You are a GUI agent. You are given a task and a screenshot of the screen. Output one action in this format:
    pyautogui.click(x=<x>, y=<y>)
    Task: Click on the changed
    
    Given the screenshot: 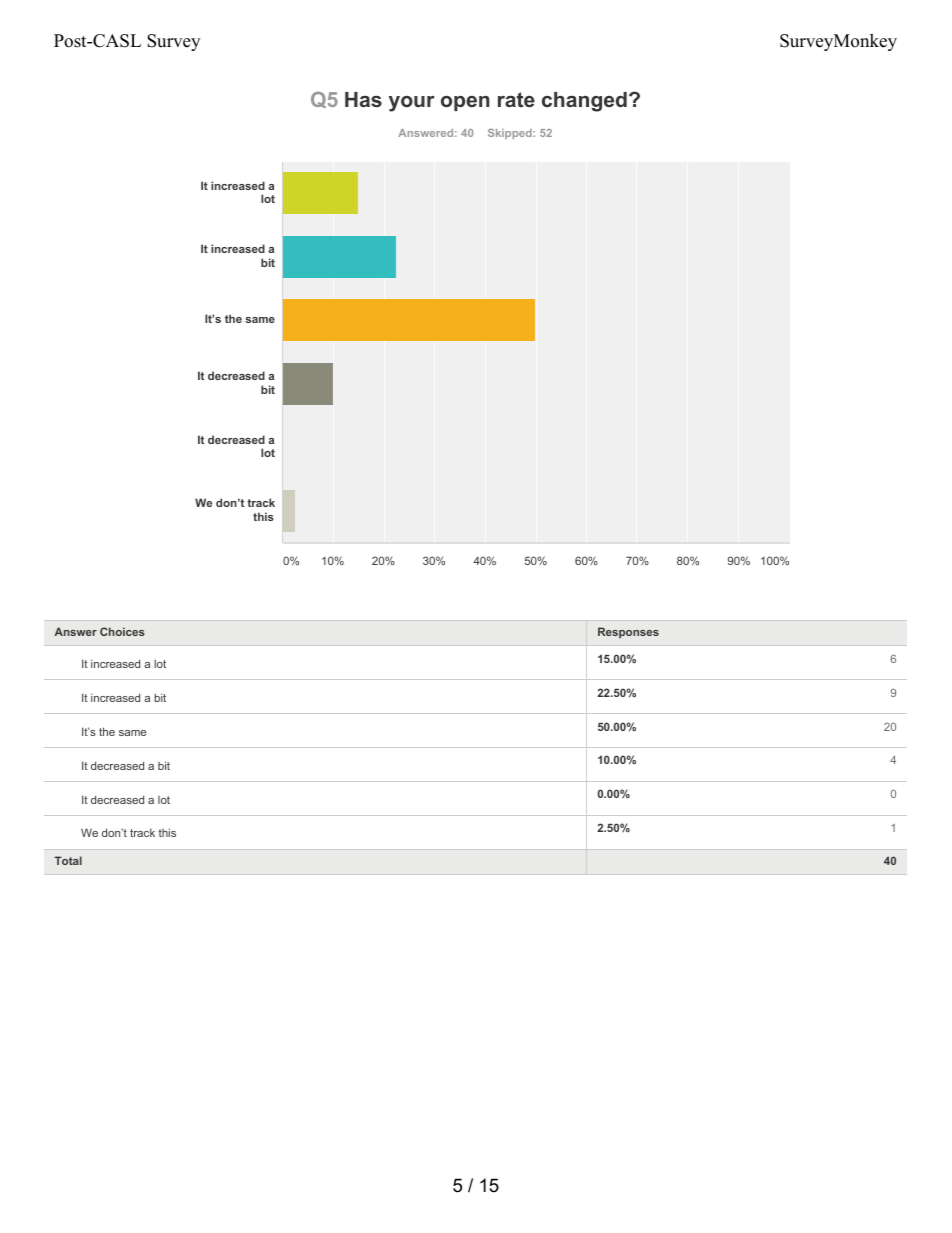 What is the action you would take?
    pyautogui.click(x=584, y=102)
